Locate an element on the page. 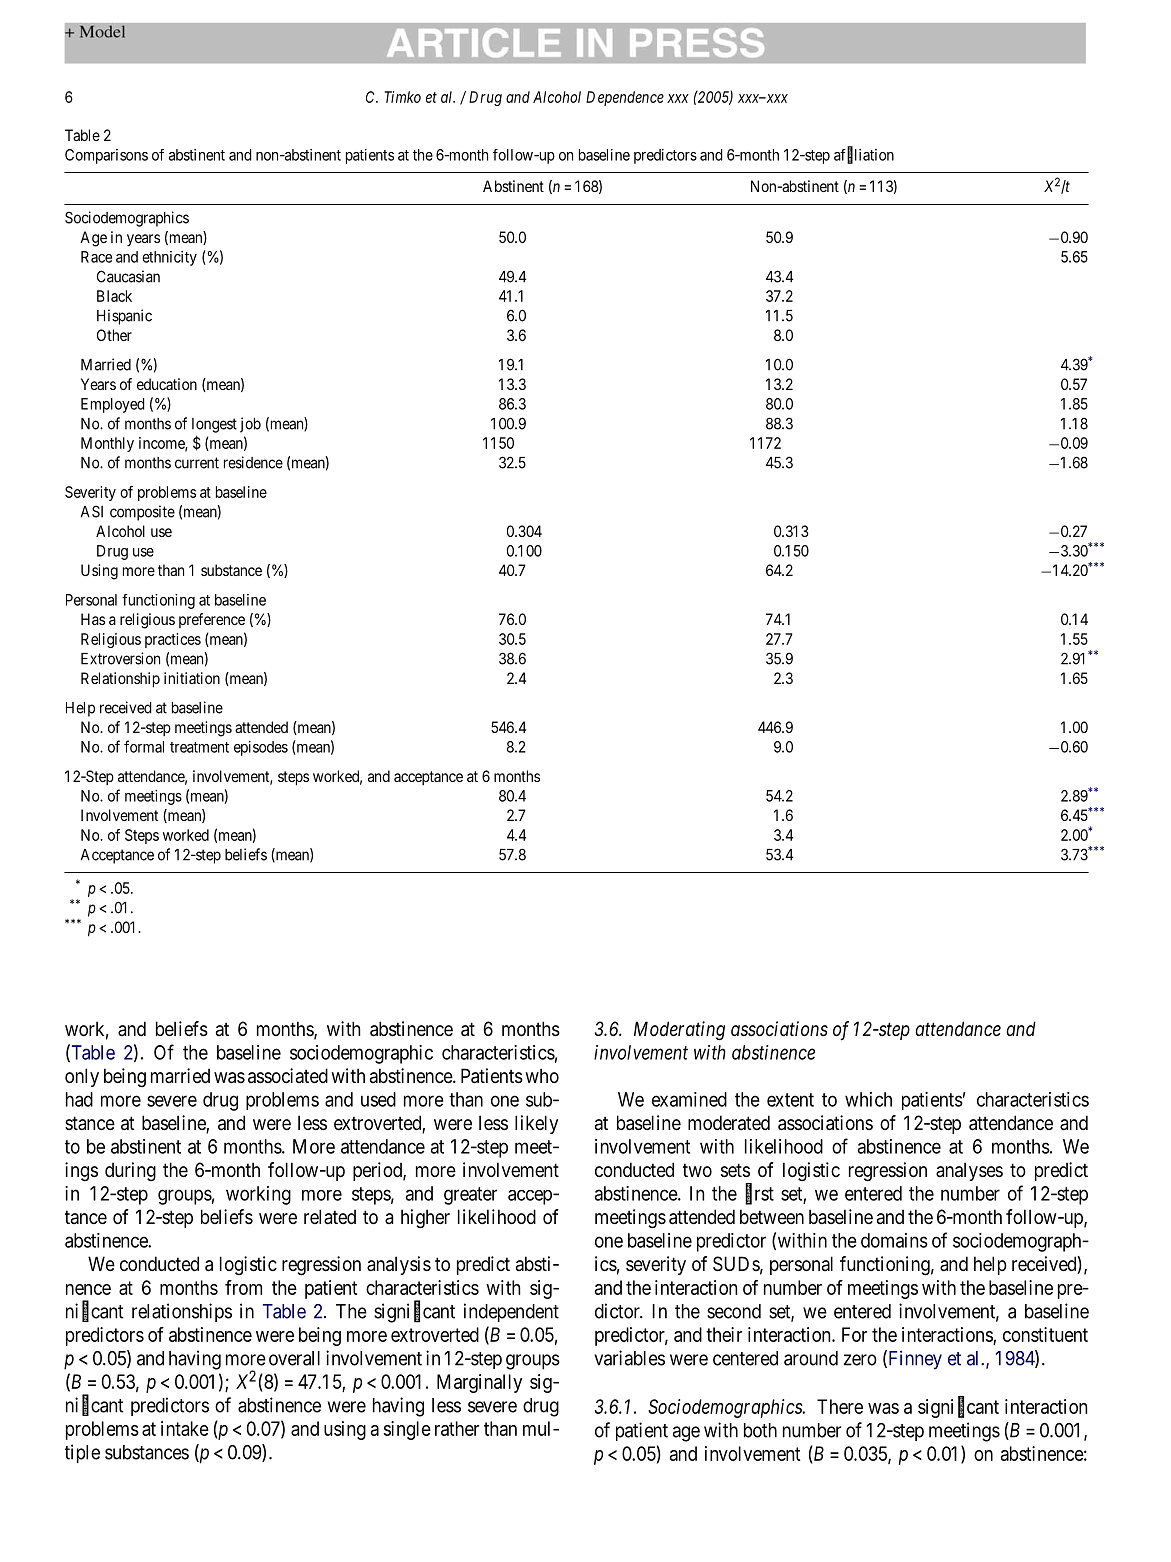 The image size is (1171, 1562). Dependence is located at coordinates (625, 98).
